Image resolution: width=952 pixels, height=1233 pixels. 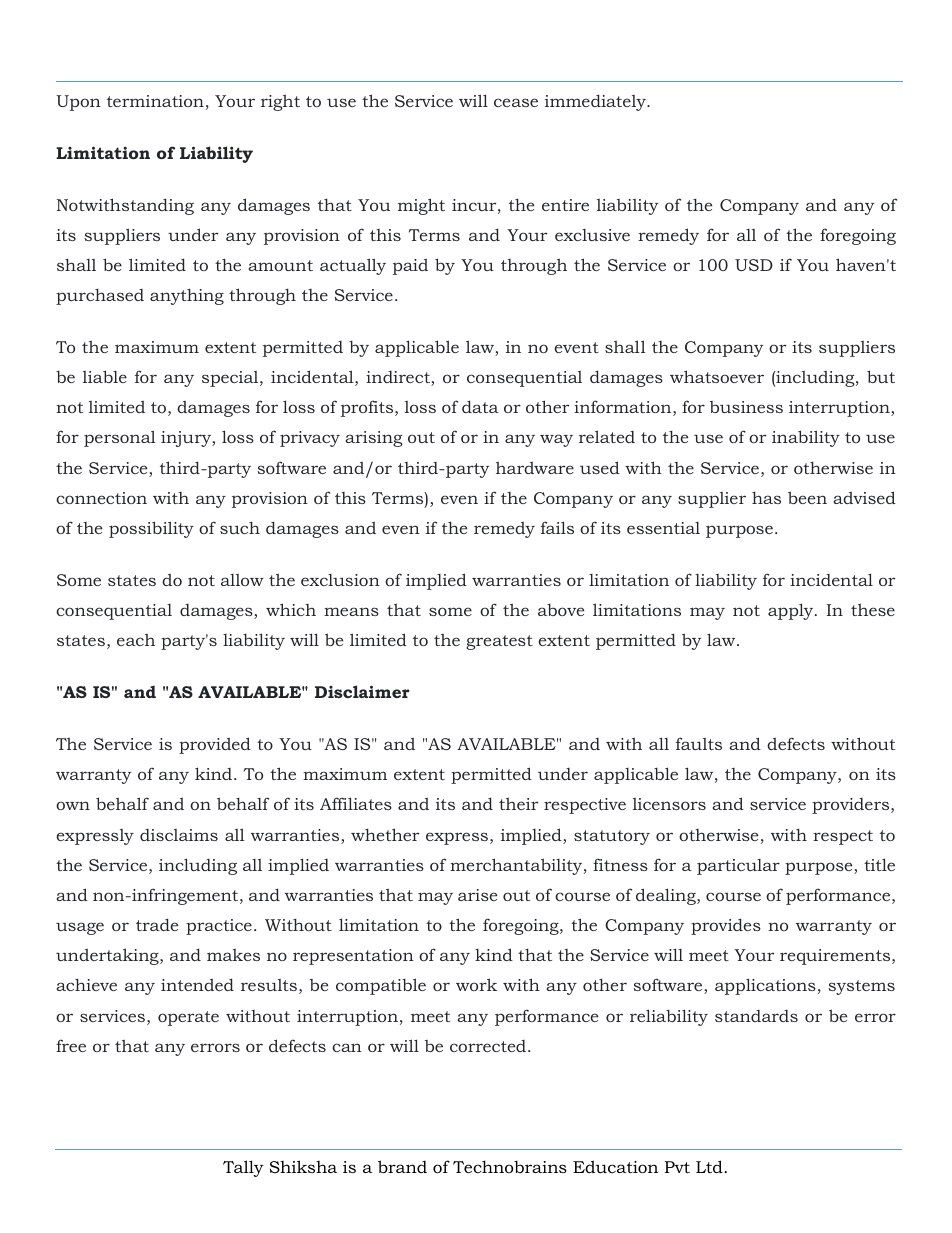 I want to click on cease, so click(x=516, y=102).
